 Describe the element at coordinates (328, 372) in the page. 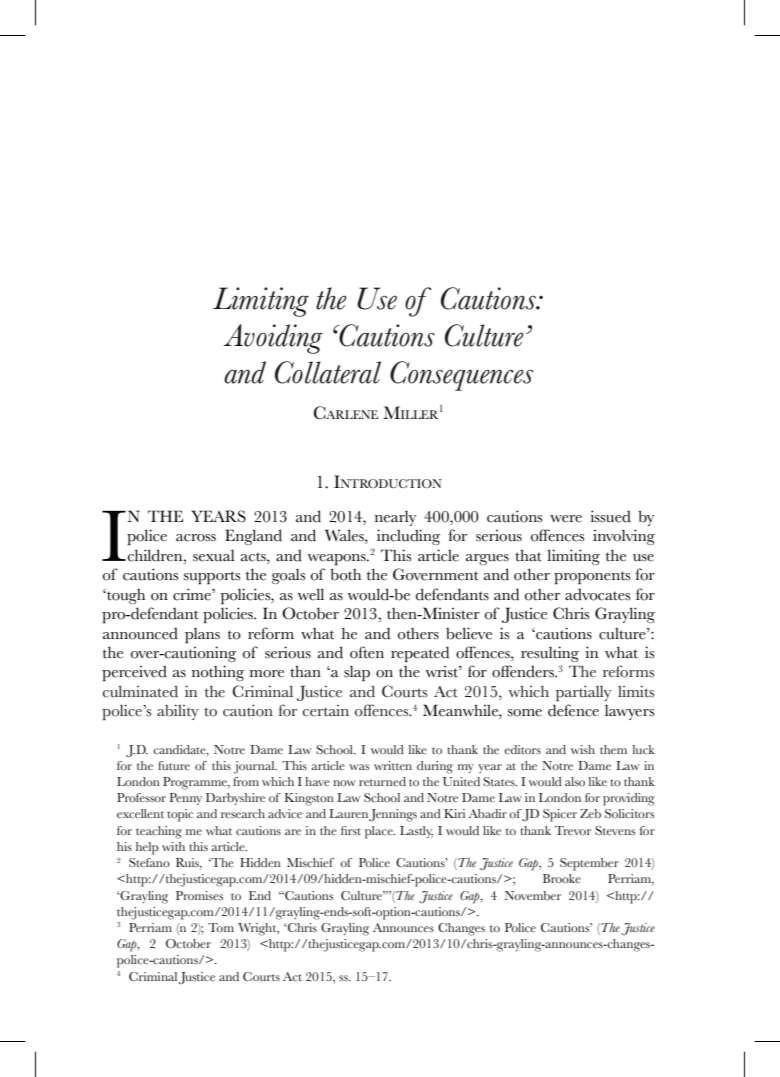

I see `Collateral` at that location.
